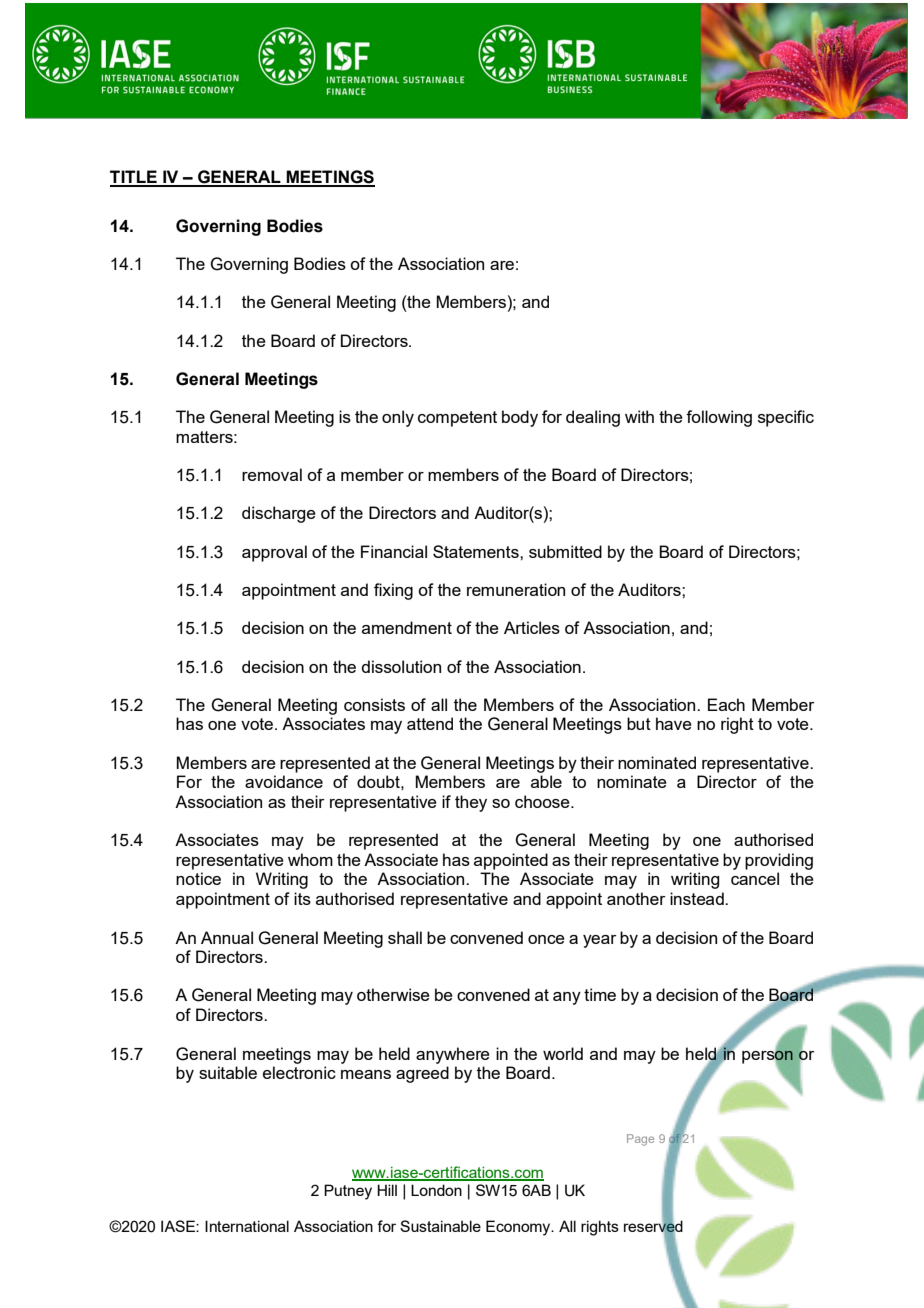 The image size is (924, 1308). I want to click on avoidance, so click(284, 781).
